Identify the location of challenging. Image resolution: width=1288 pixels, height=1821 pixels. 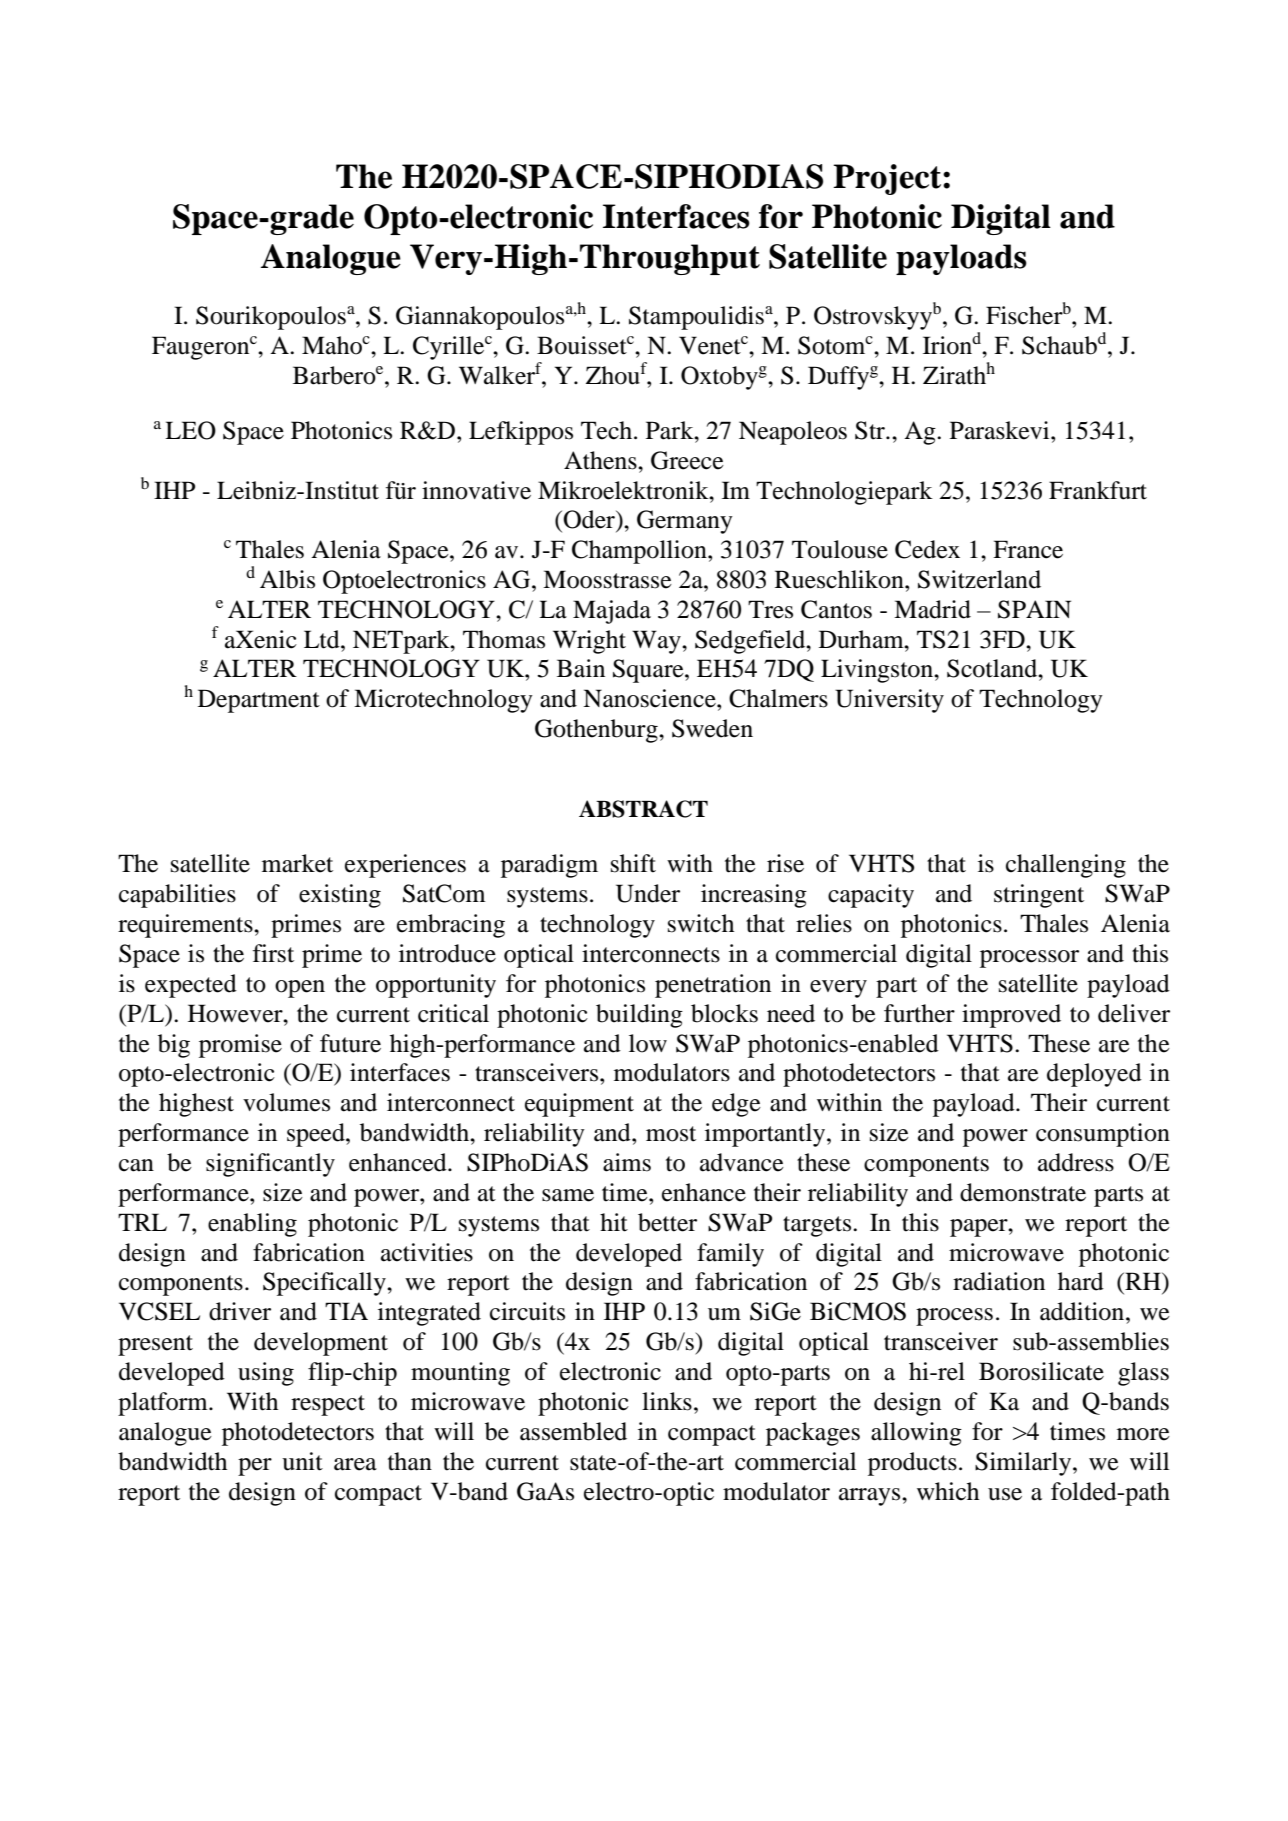
(1066, 866).
